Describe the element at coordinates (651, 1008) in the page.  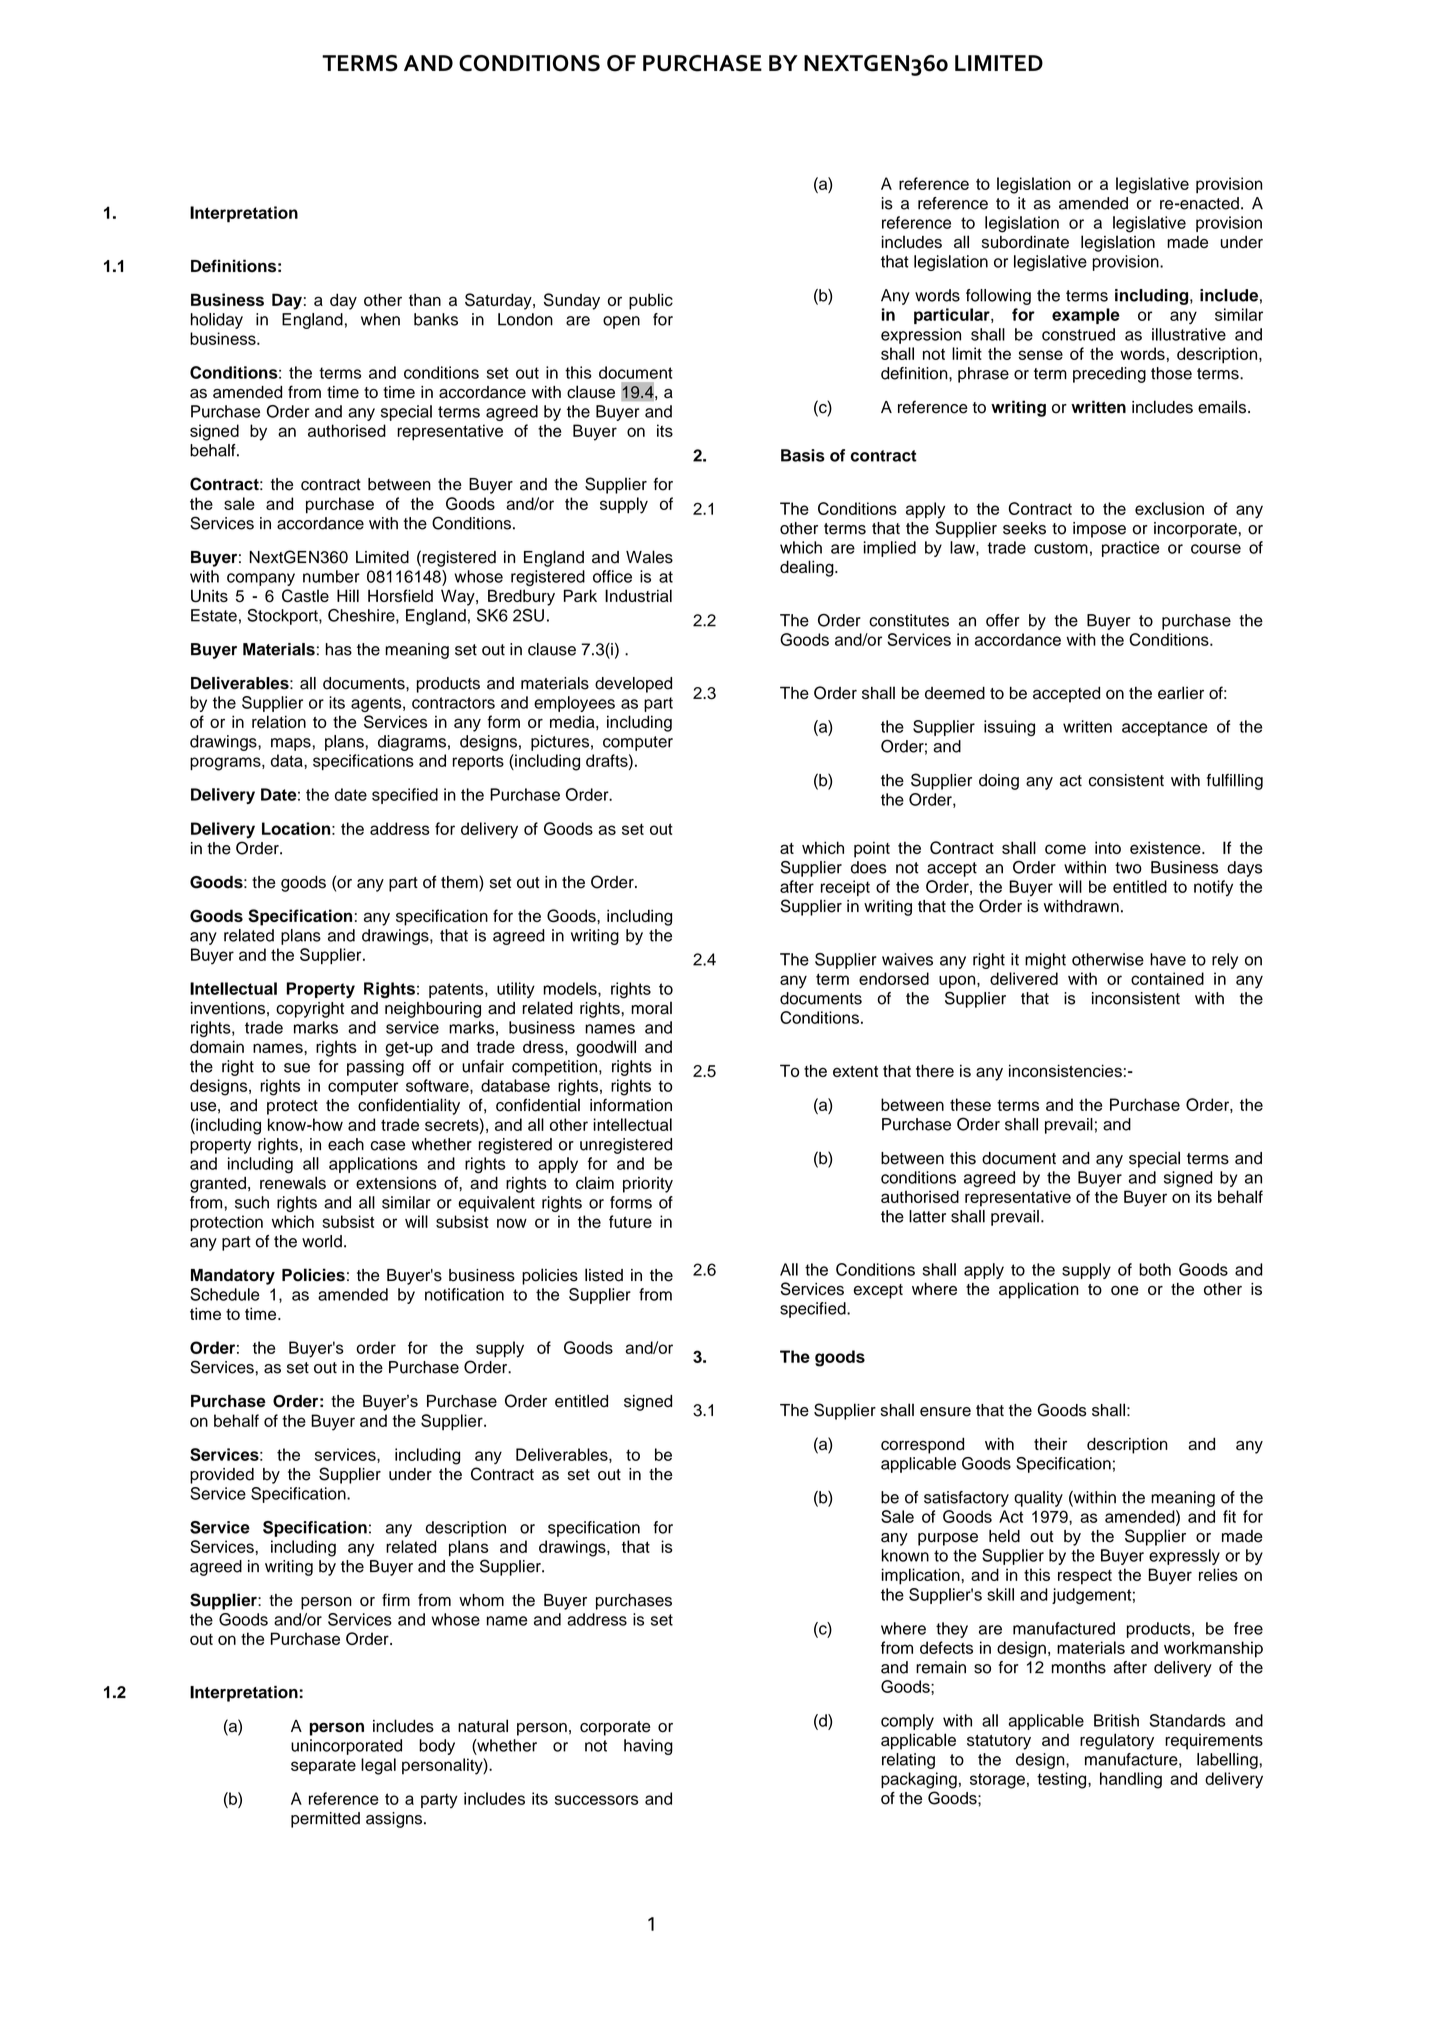
I see `moral` at that location.
